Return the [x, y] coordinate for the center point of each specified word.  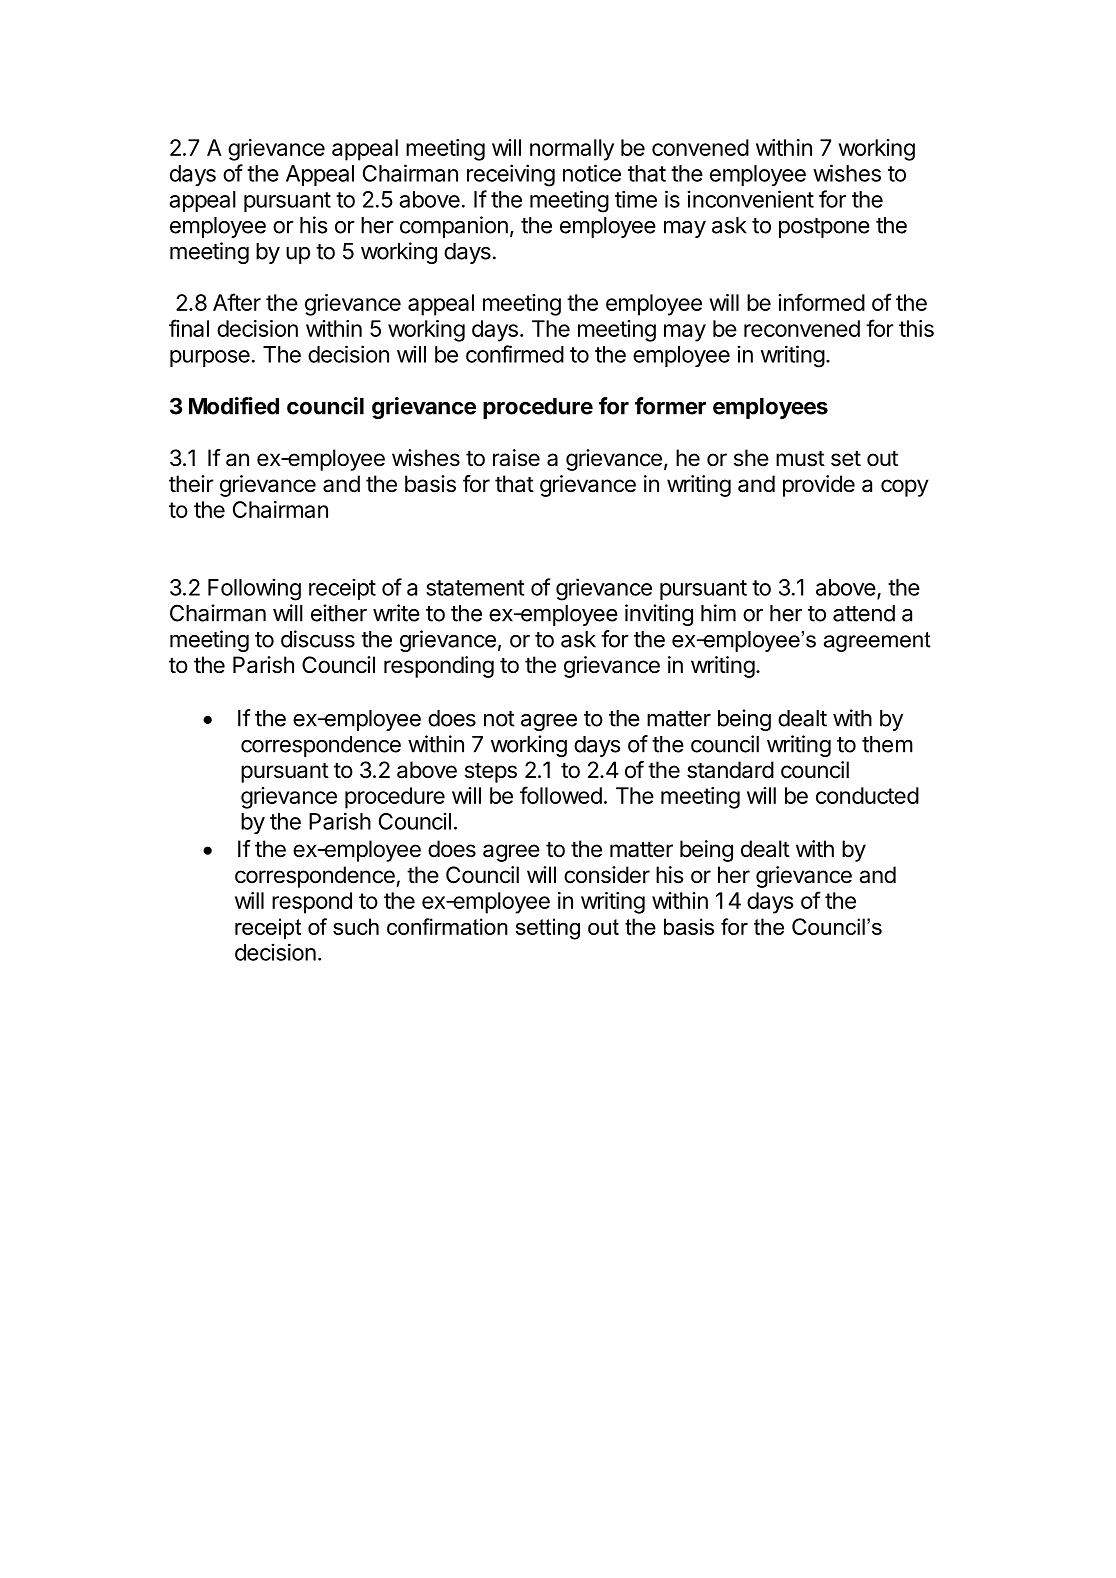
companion [454, 227]
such [356, 926]
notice [592, 173]
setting [548, 929]
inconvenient [750, 199]
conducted [867, 795]
